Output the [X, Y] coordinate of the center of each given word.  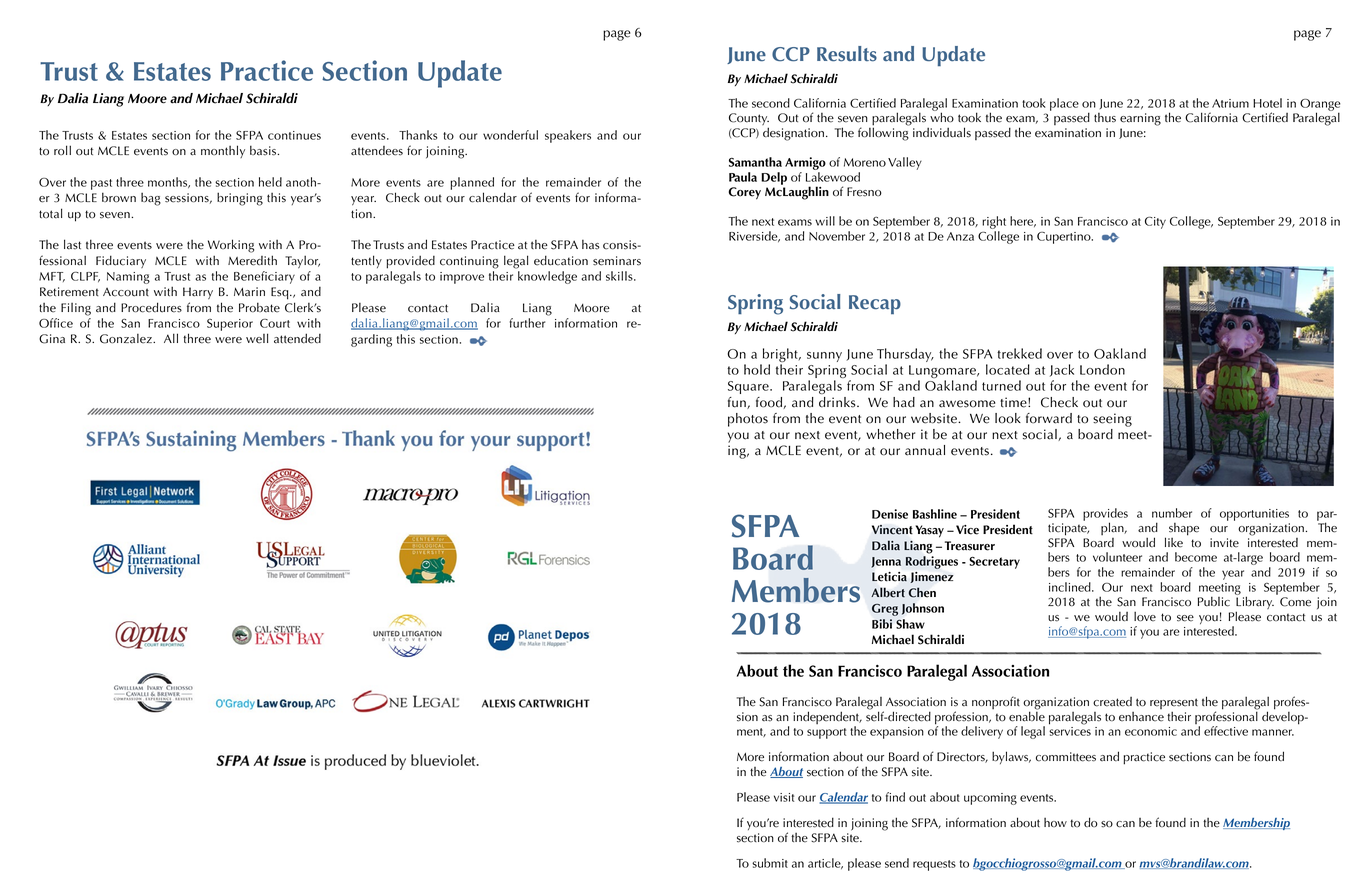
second [771, 103]
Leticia [889, 577]
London [1102, 369]
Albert [888, 592]
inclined [1071, 587]
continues [294, 135]
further [527, 323]
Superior [230, 325]
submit [770, 863]
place [1064, 104]
